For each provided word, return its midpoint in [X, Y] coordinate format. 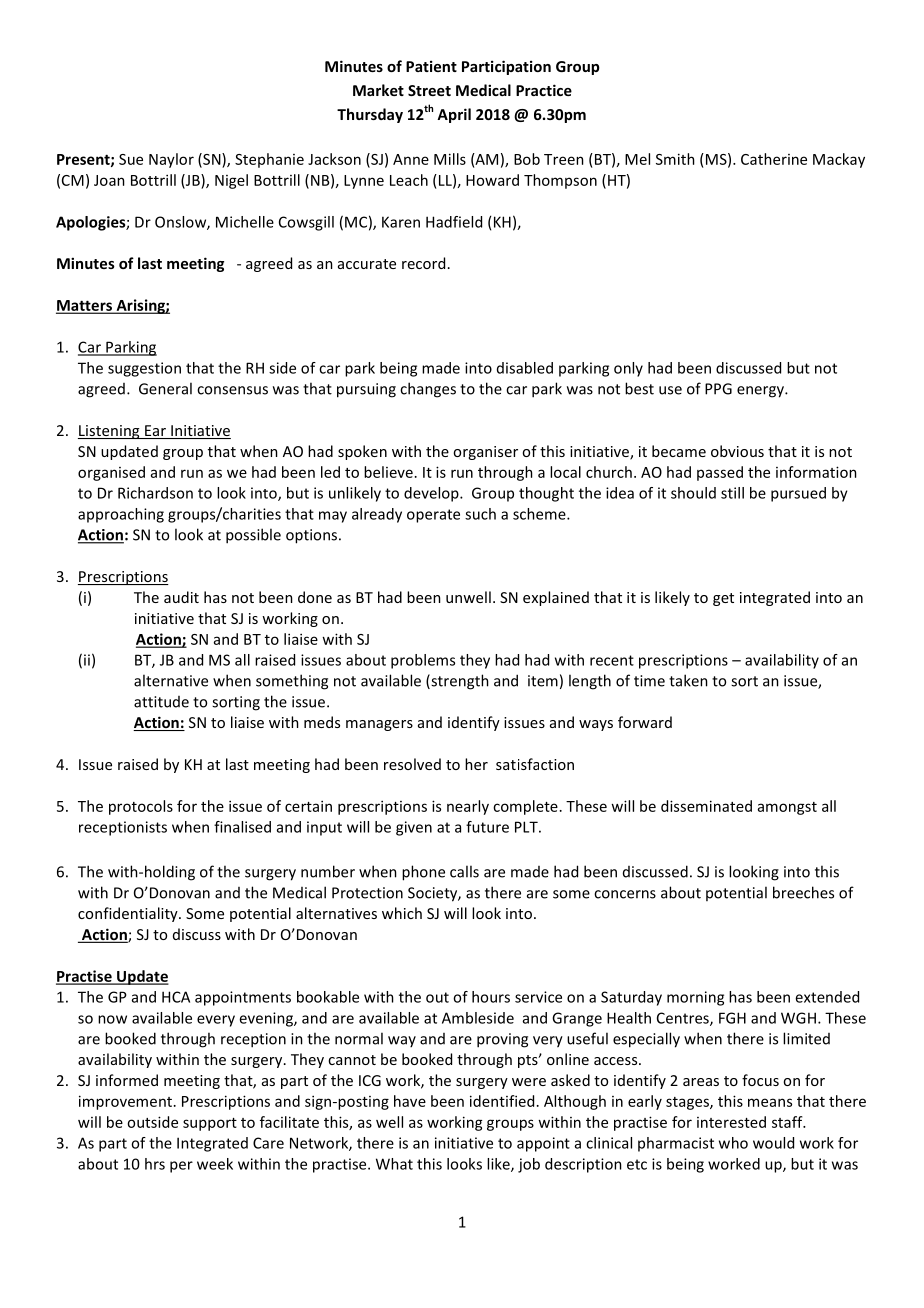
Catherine [774, 159]
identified [502, 1101]
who [733, 1143]
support [210, 1124]
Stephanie [269, 160]
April [454, 115]
